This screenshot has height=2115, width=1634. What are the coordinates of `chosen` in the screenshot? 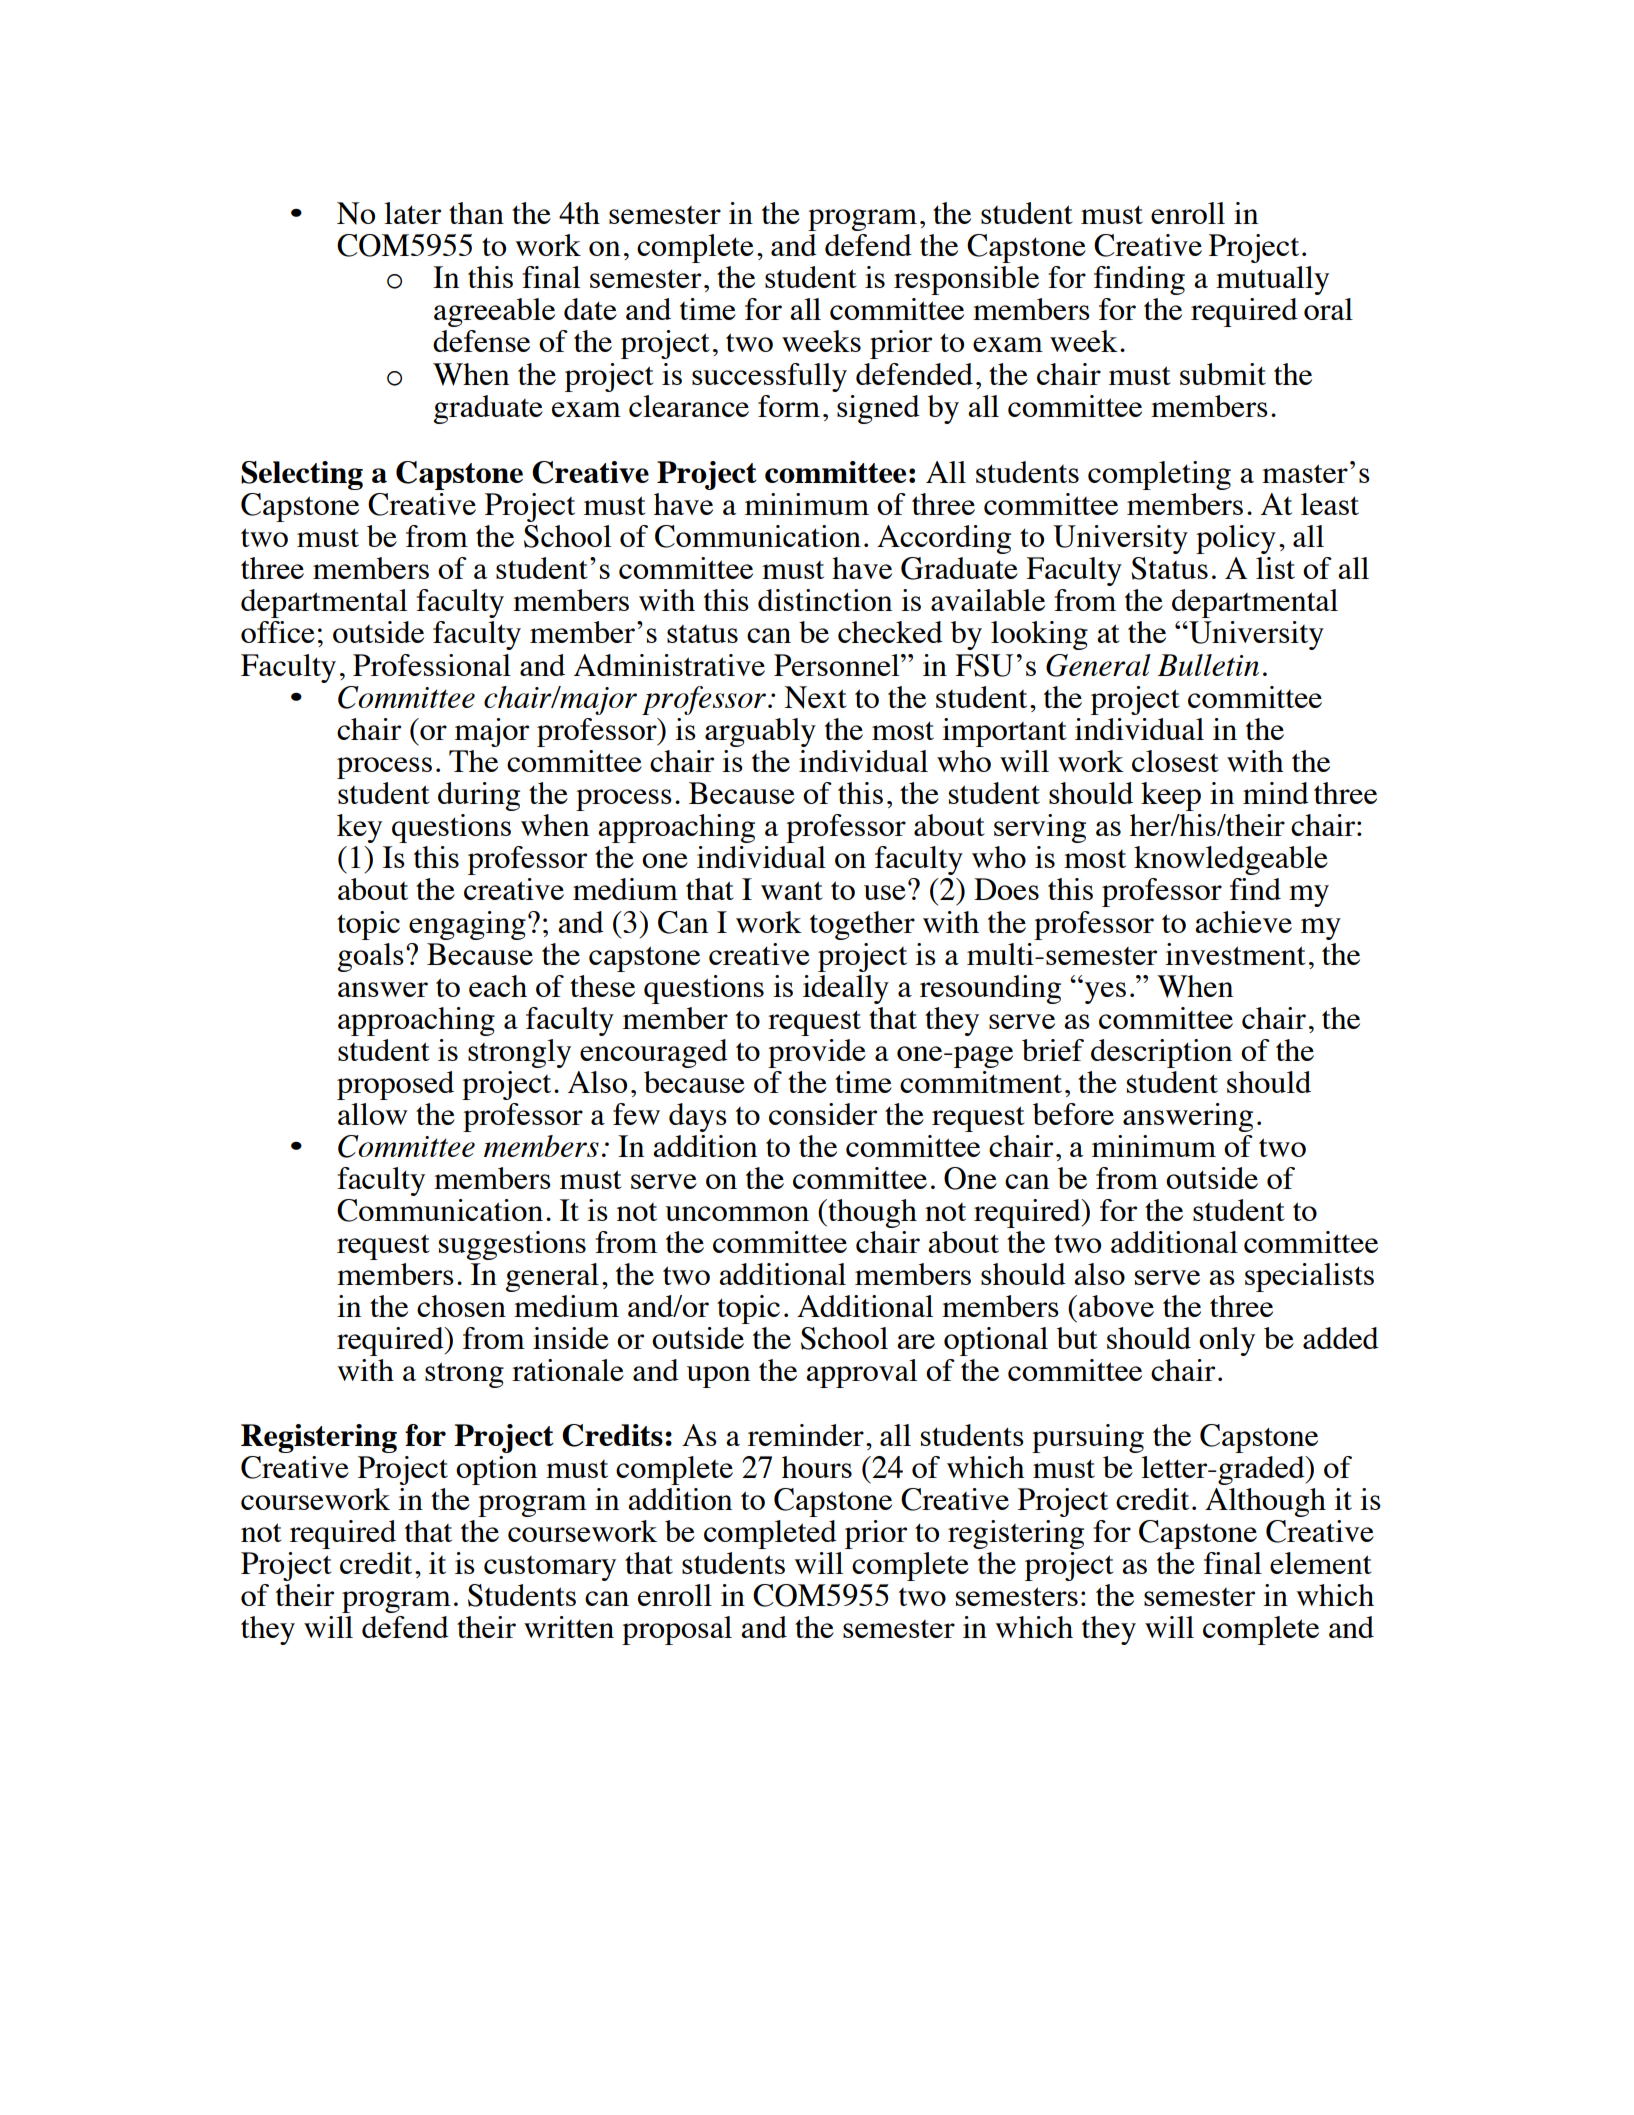 It's located at (461, 1306).
